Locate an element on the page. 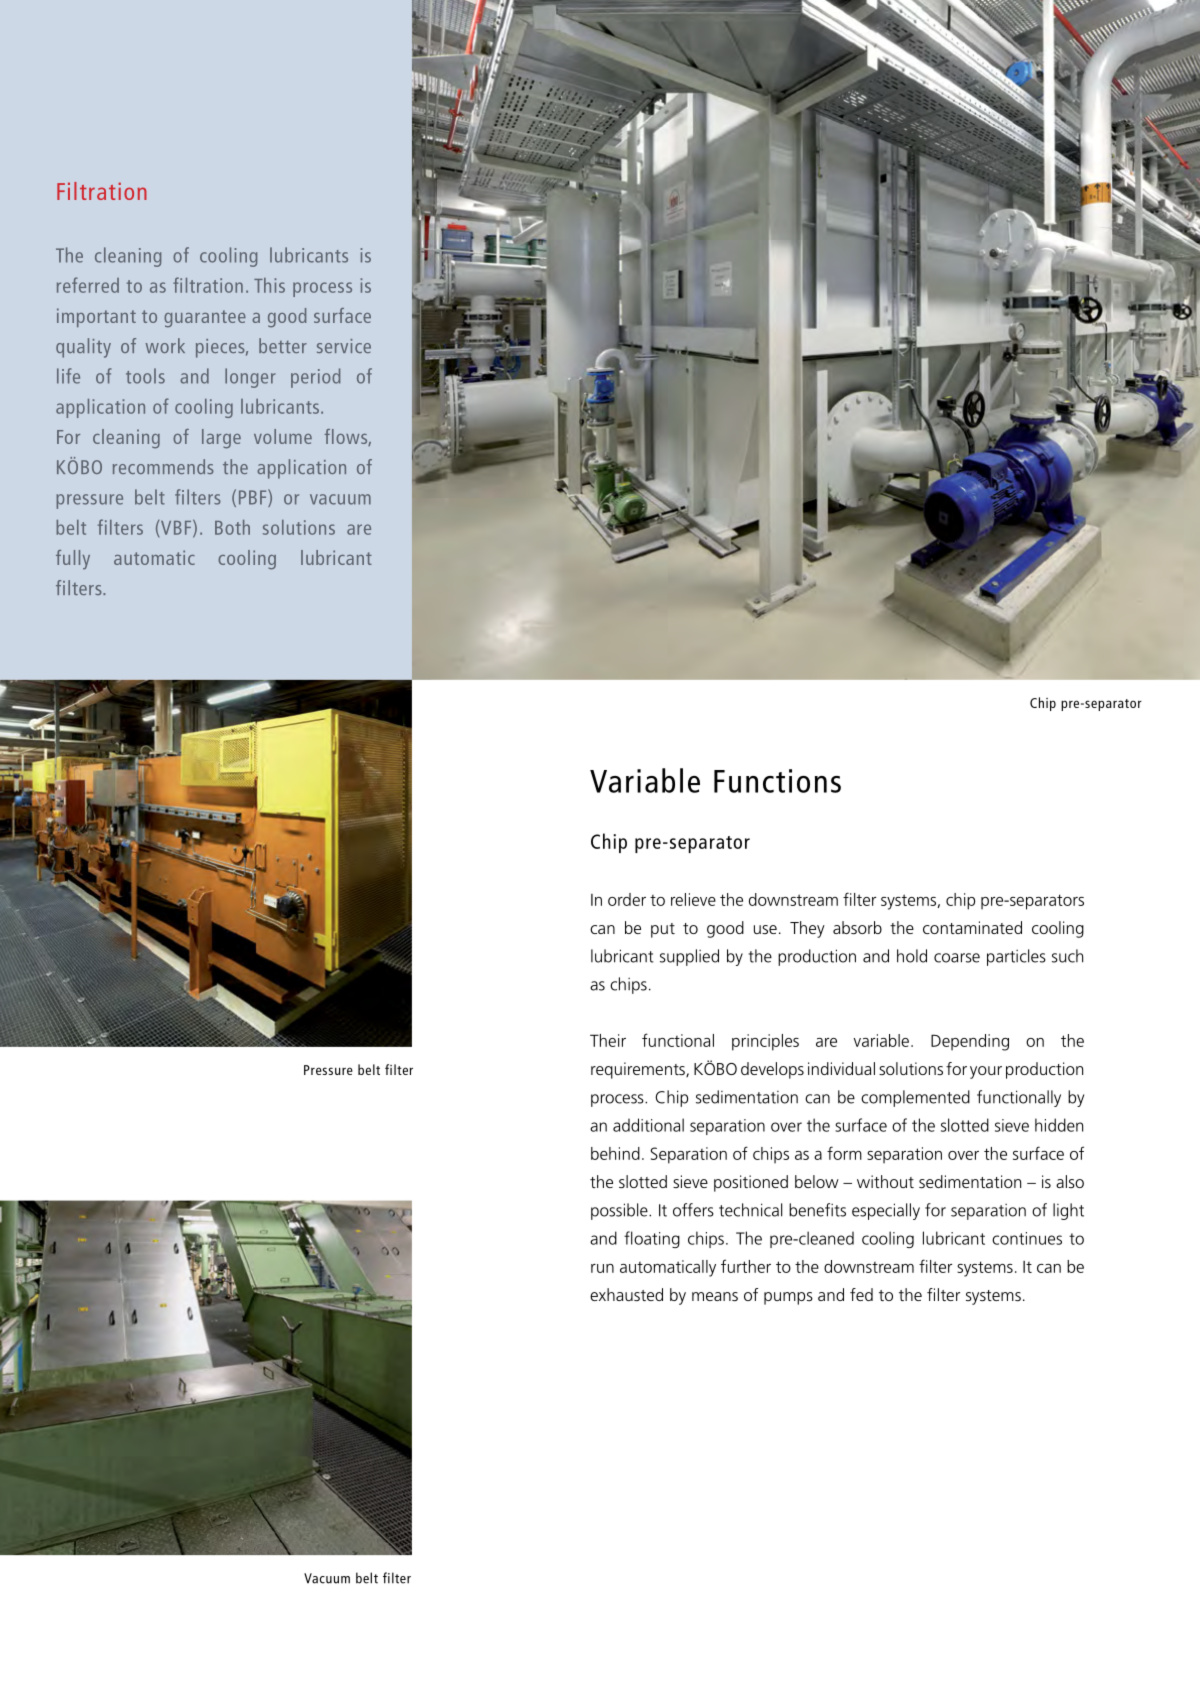 This document has width=1200, height=1698. service is located at coordinates (344, 346).
